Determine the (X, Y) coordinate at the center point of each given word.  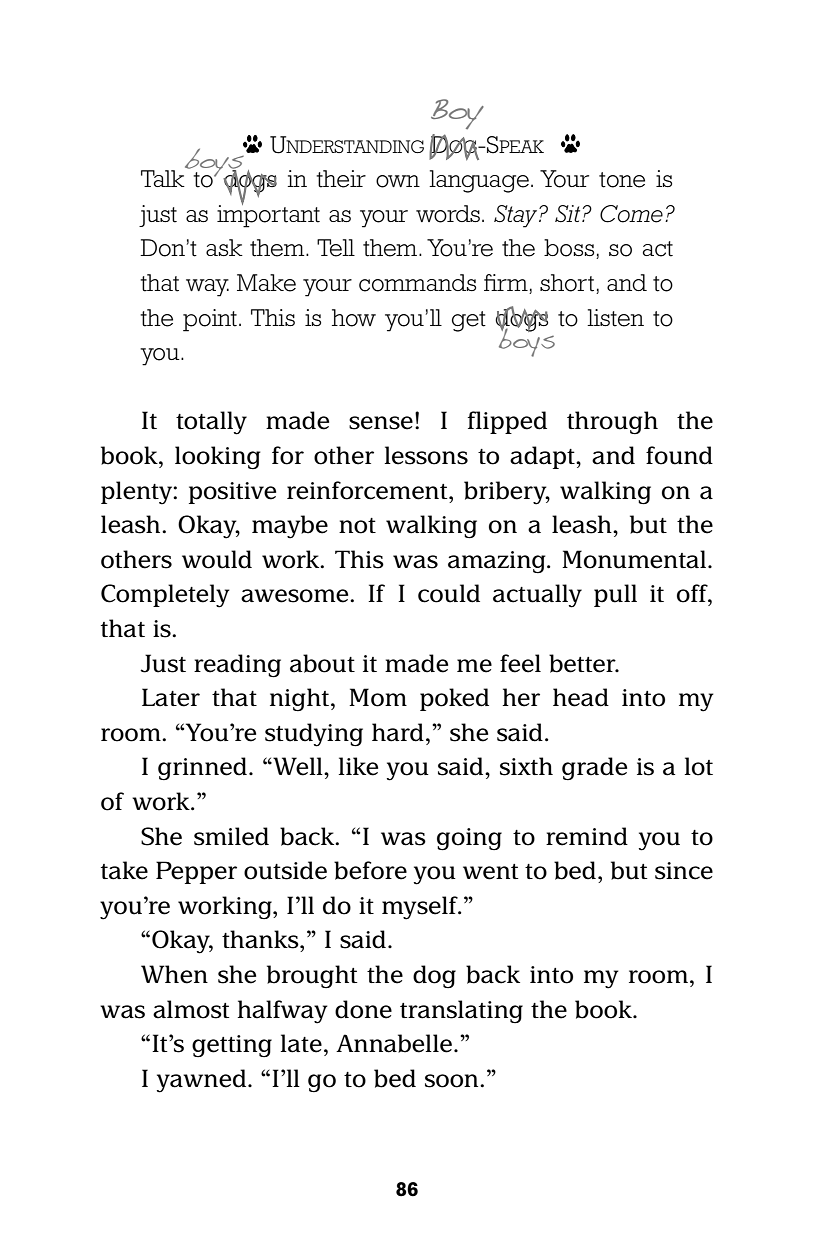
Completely (165, 596)
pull (615, 595)
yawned (203, 1081)
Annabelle (394, 1043)
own (398, 181)
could (449, 593)
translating (461, 1011)
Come (633, 214)
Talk (163, 178)
